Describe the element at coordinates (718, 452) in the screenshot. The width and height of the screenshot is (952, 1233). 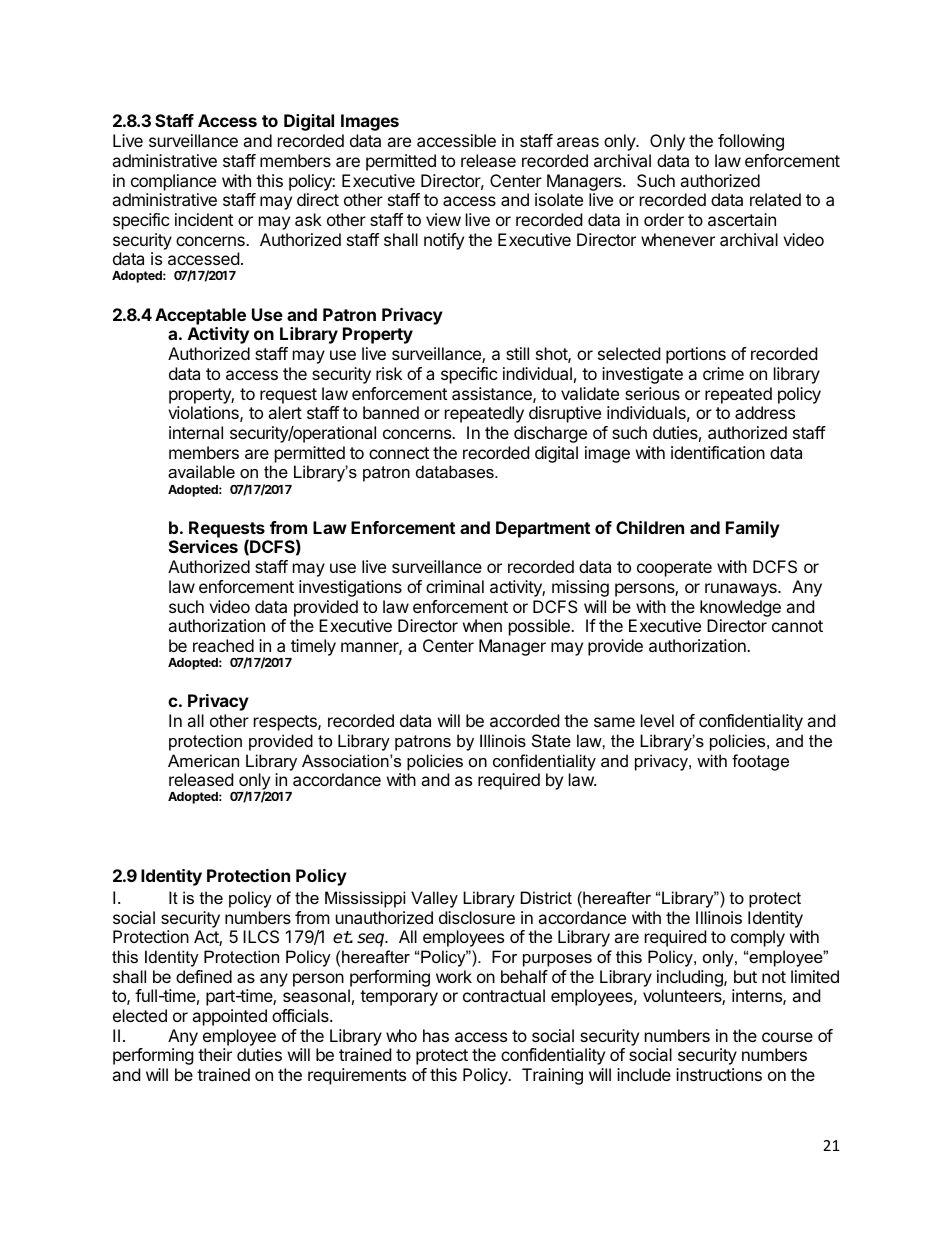
I see `identification` at that location.
